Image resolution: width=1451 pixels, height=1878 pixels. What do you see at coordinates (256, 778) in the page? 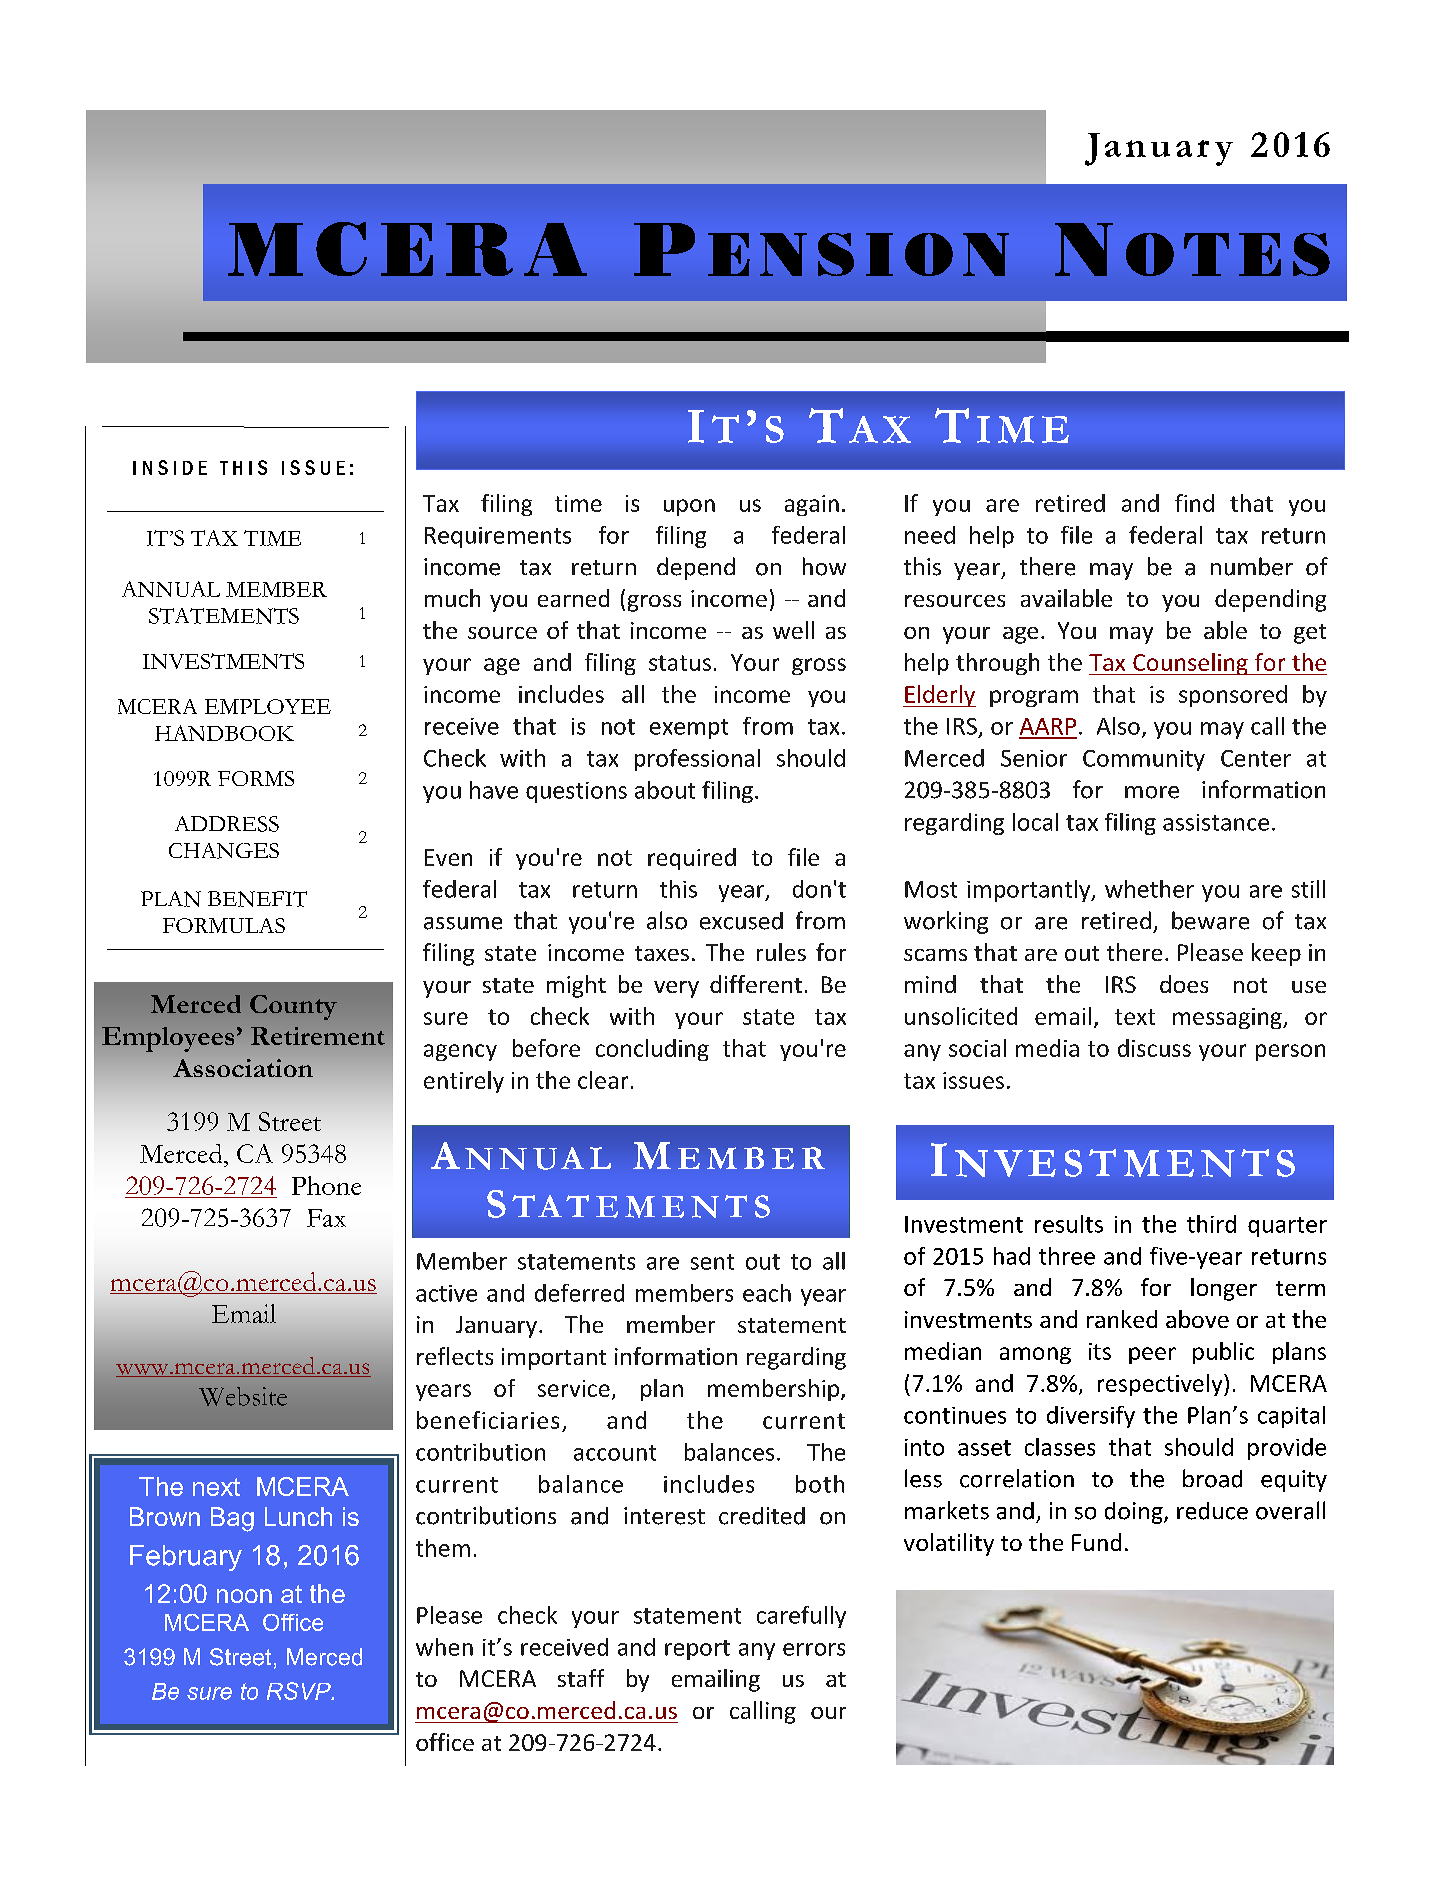
I see `FORMS` at bounding box center [256, 778].
